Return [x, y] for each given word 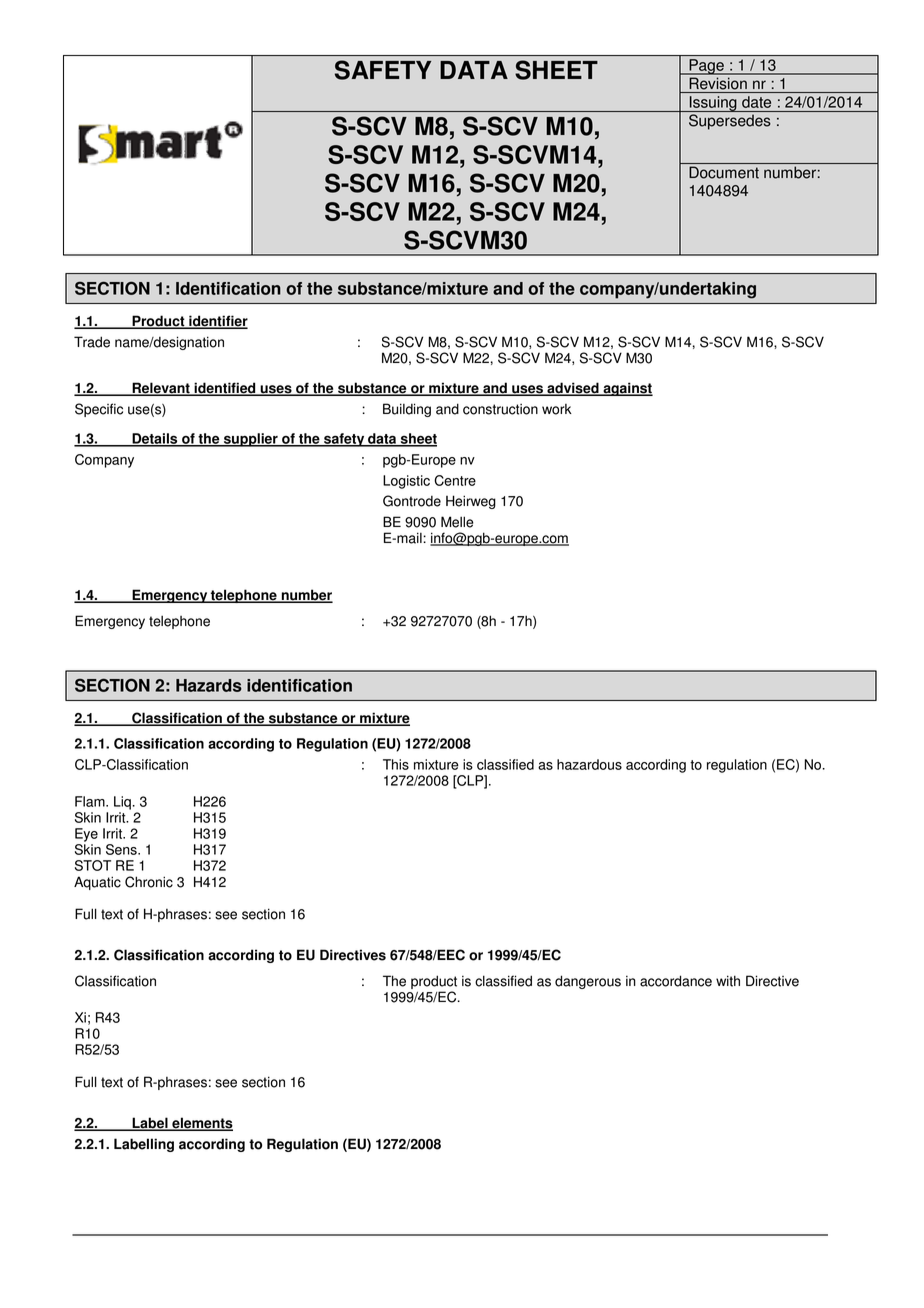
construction [500, 409]
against [627, 389]
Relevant [161, 389]
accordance [676, 981]
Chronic [149, 882]
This [396, 764]
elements [201, 1124]
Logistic [406, 482]
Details [155, 439]
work [557, 409]
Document [724, 172]
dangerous [588, 982]
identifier [217, 322]
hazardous [589, 764]
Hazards [209, 685]
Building [407, 410]
